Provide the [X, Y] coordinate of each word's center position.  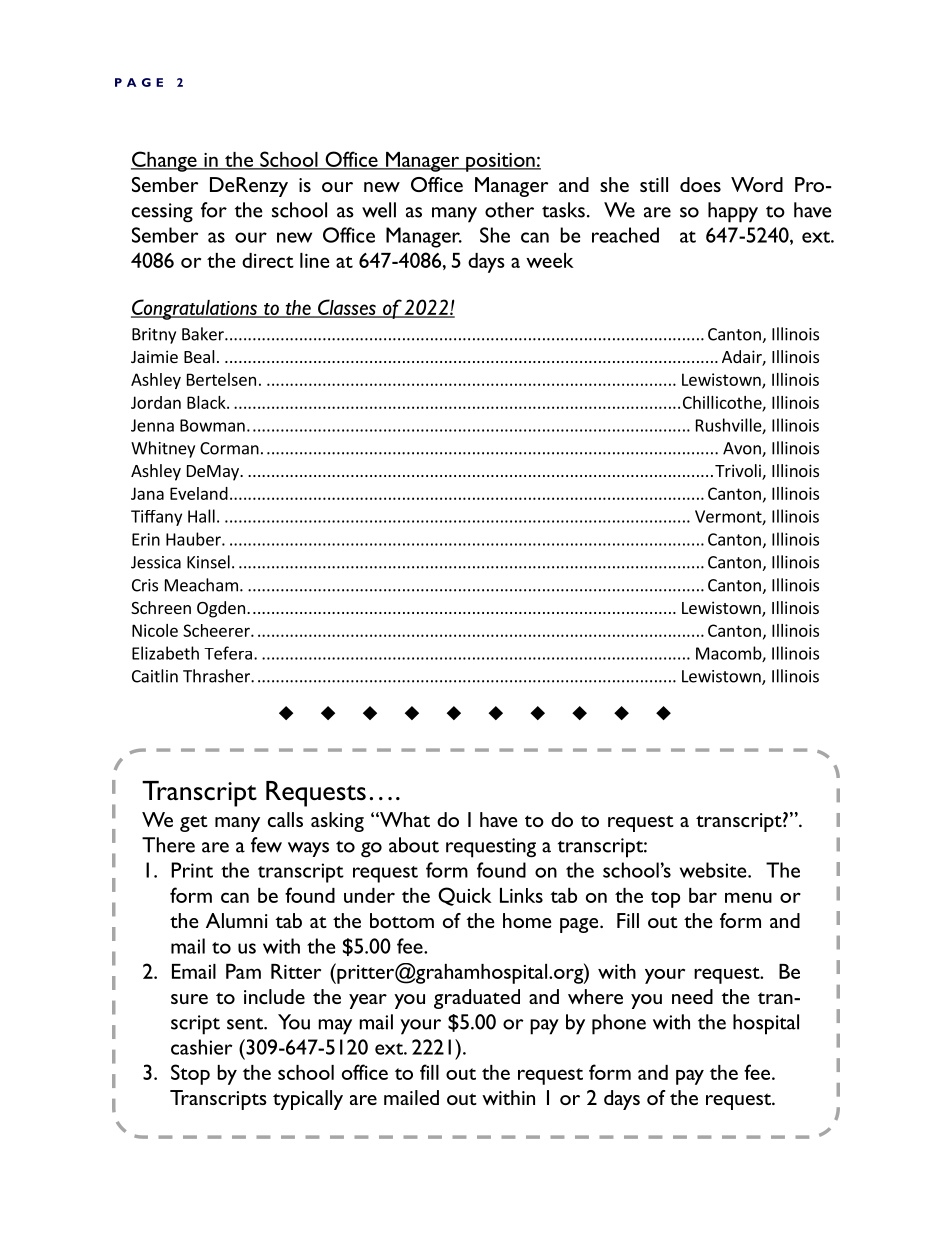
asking [337, 822]
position [500, 162]
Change [165, 161]
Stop [190, 1074]
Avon [743, 449]
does [700, 184]
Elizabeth [165, 653]
